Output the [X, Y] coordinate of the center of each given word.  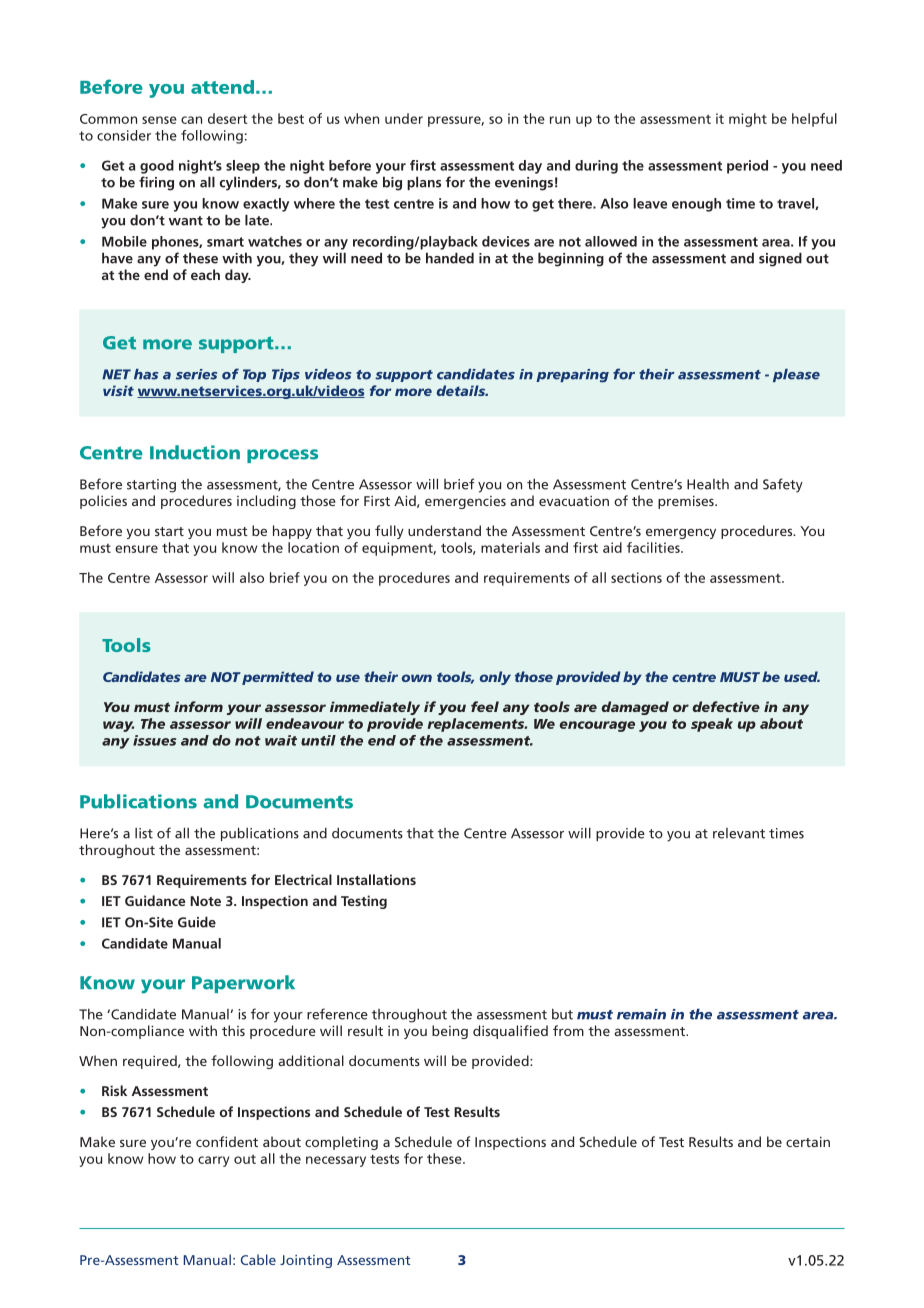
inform [198, 706]
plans [424, 183]
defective [726, 706]
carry [213, 1161]
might [748, 120]
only [495, 678]
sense [159, 120]
